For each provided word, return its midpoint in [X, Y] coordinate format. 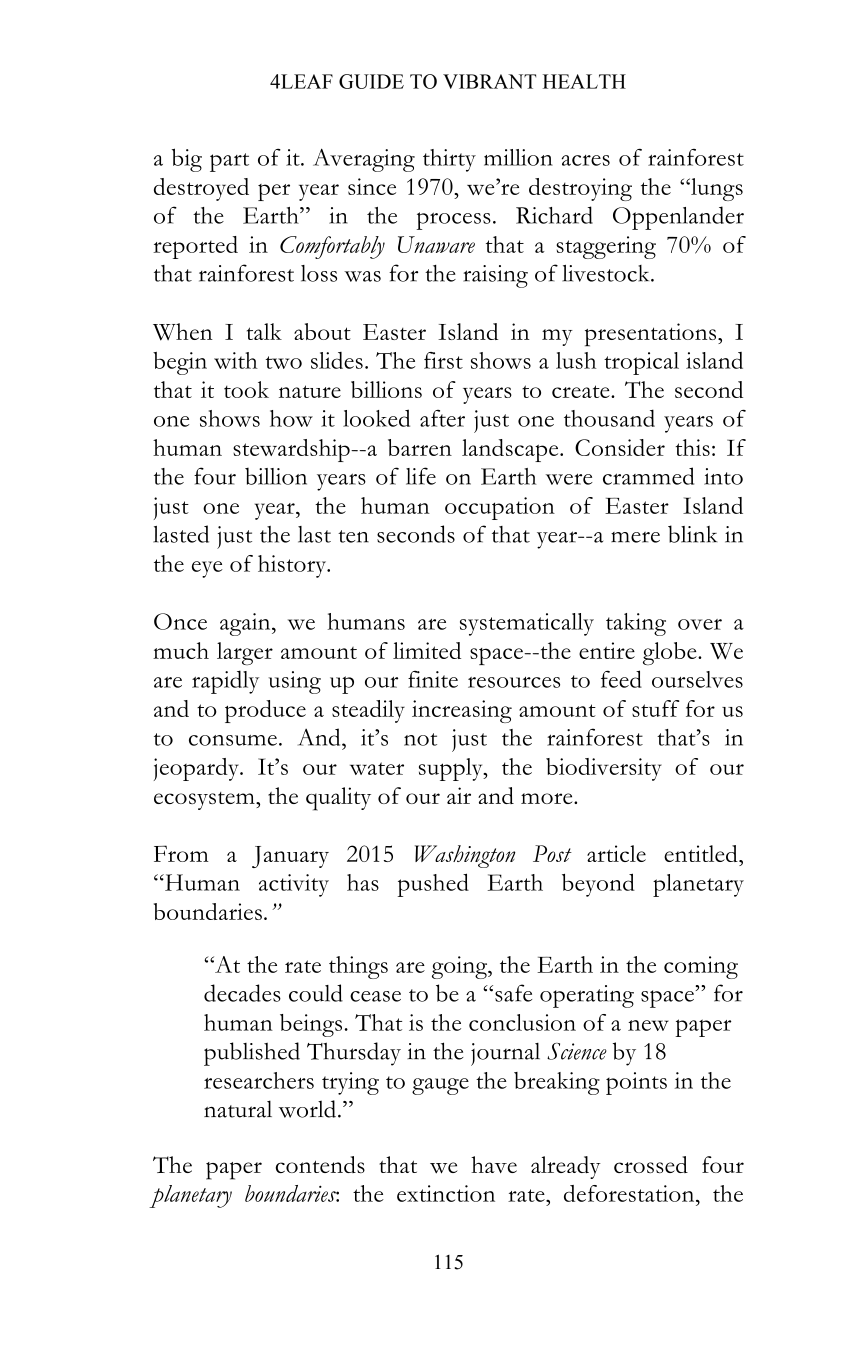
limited [427, 650]
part [229, 162]
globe [671, 653]
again [246, 624]
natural [238, 1109]
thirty [449, 160]
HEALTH [584, 81]
